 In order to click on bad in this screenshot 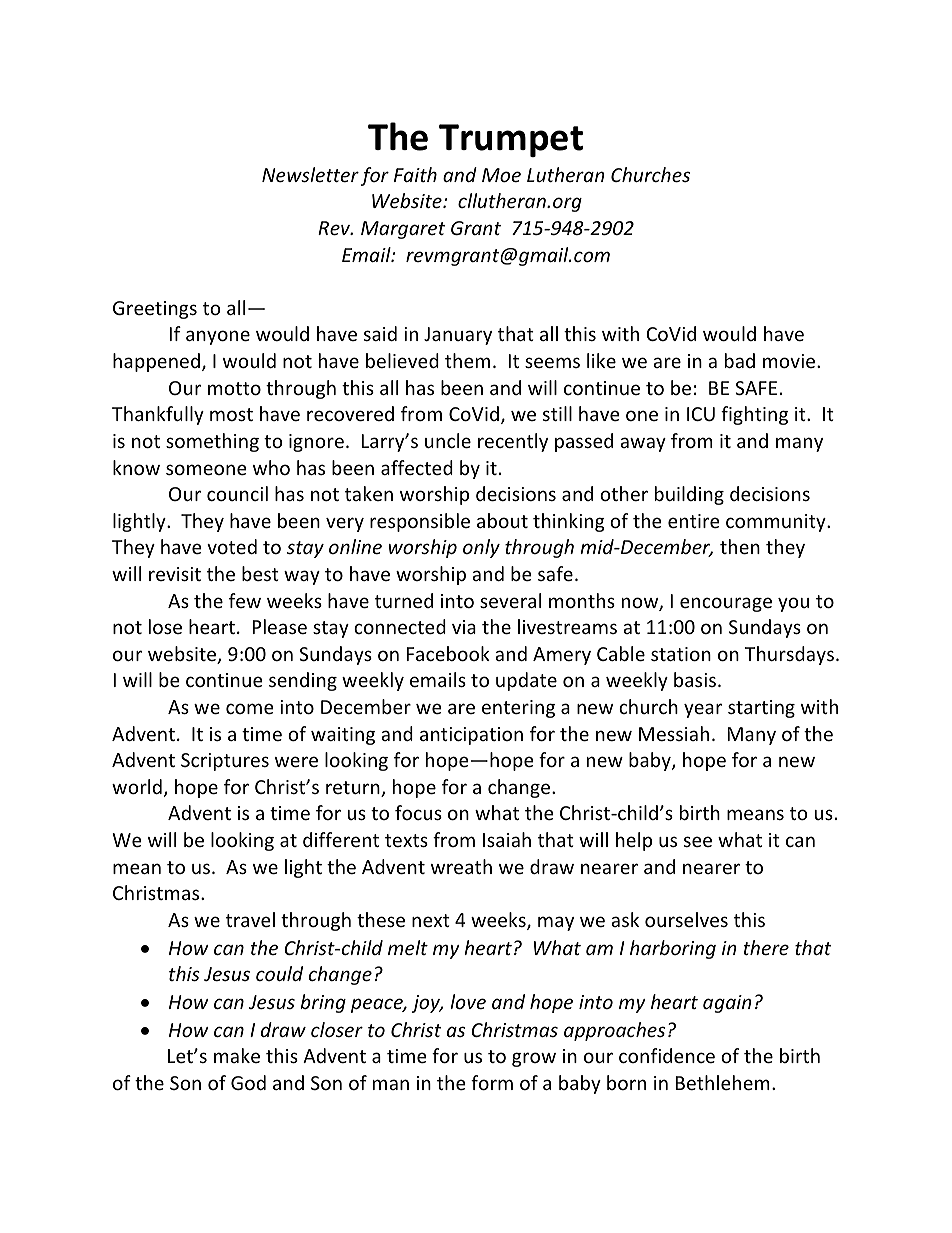, I will do `click(740, 360)`.
